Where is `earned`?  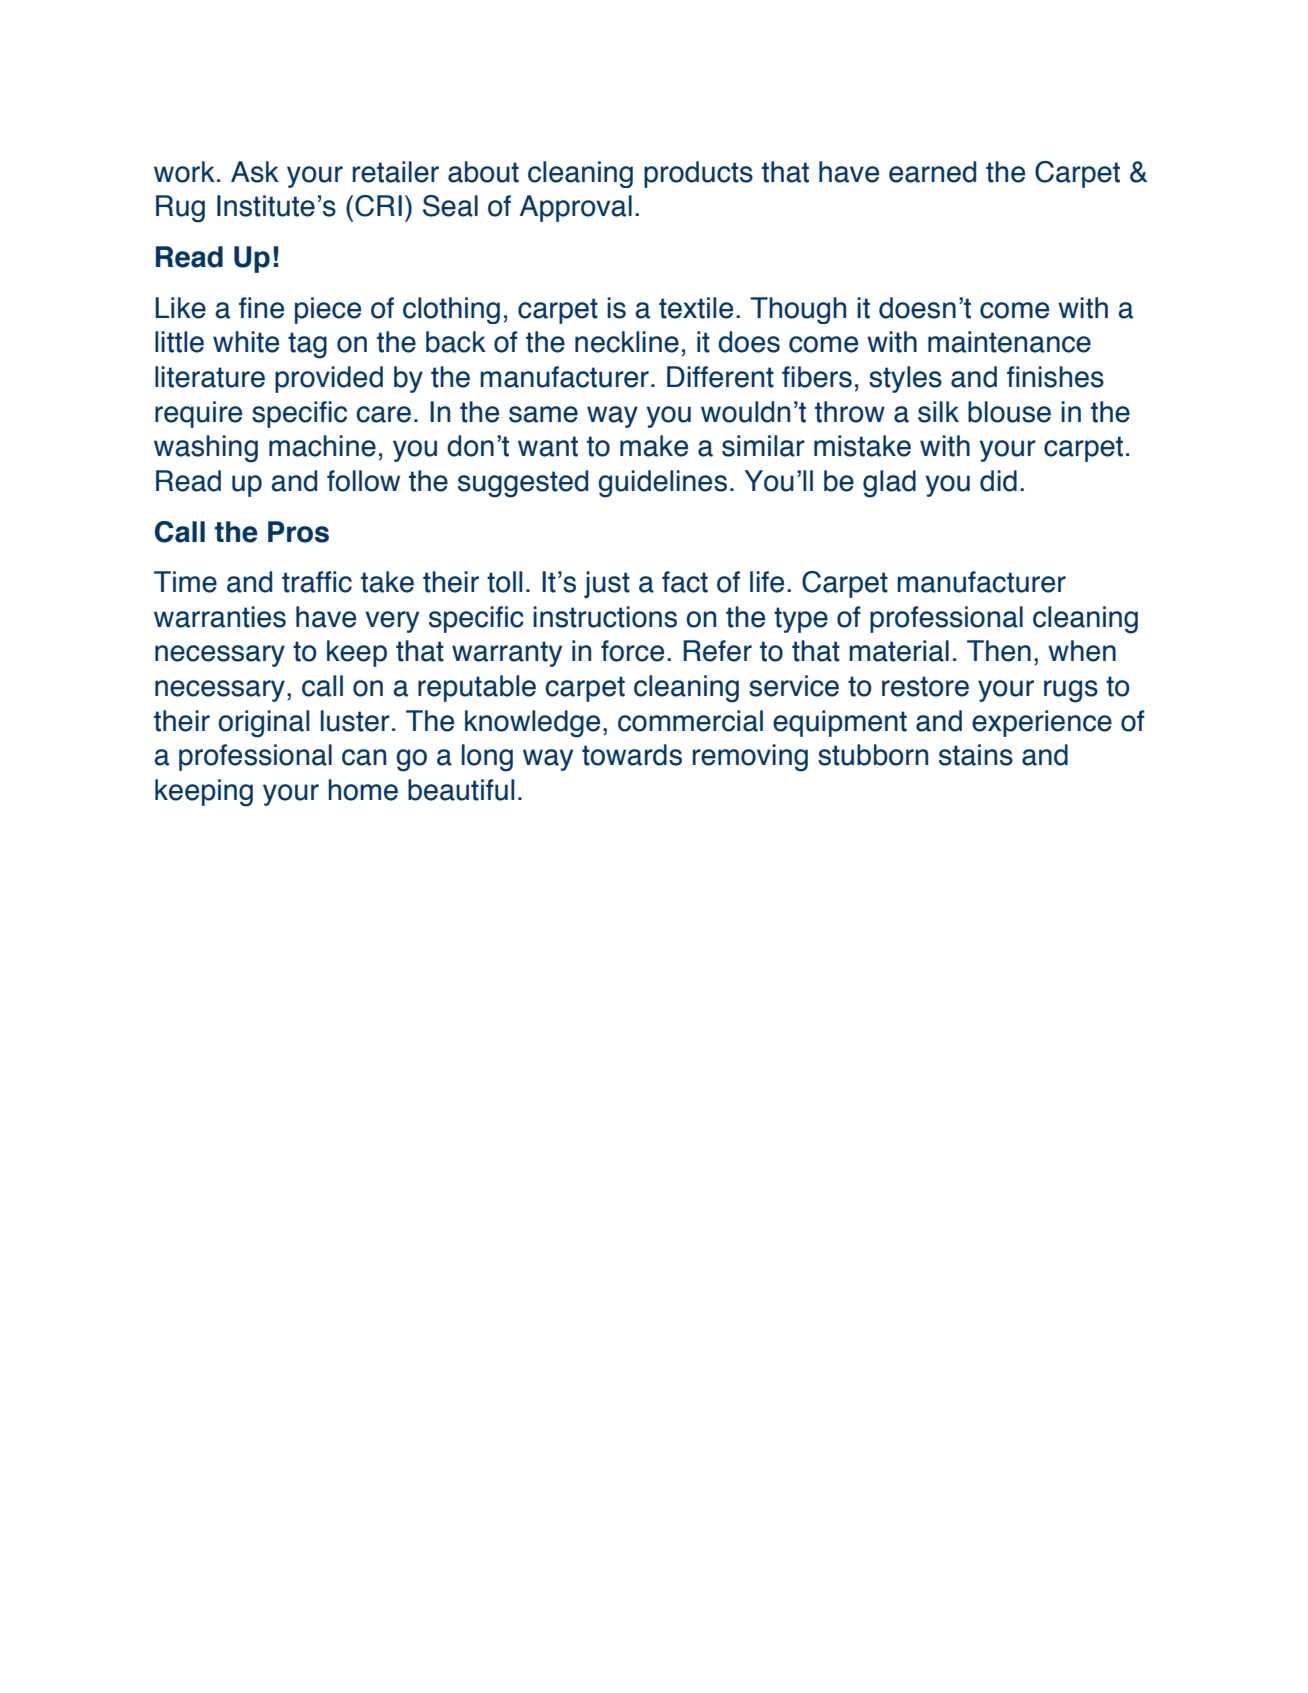 earned is located at coordinates (932, 172).
